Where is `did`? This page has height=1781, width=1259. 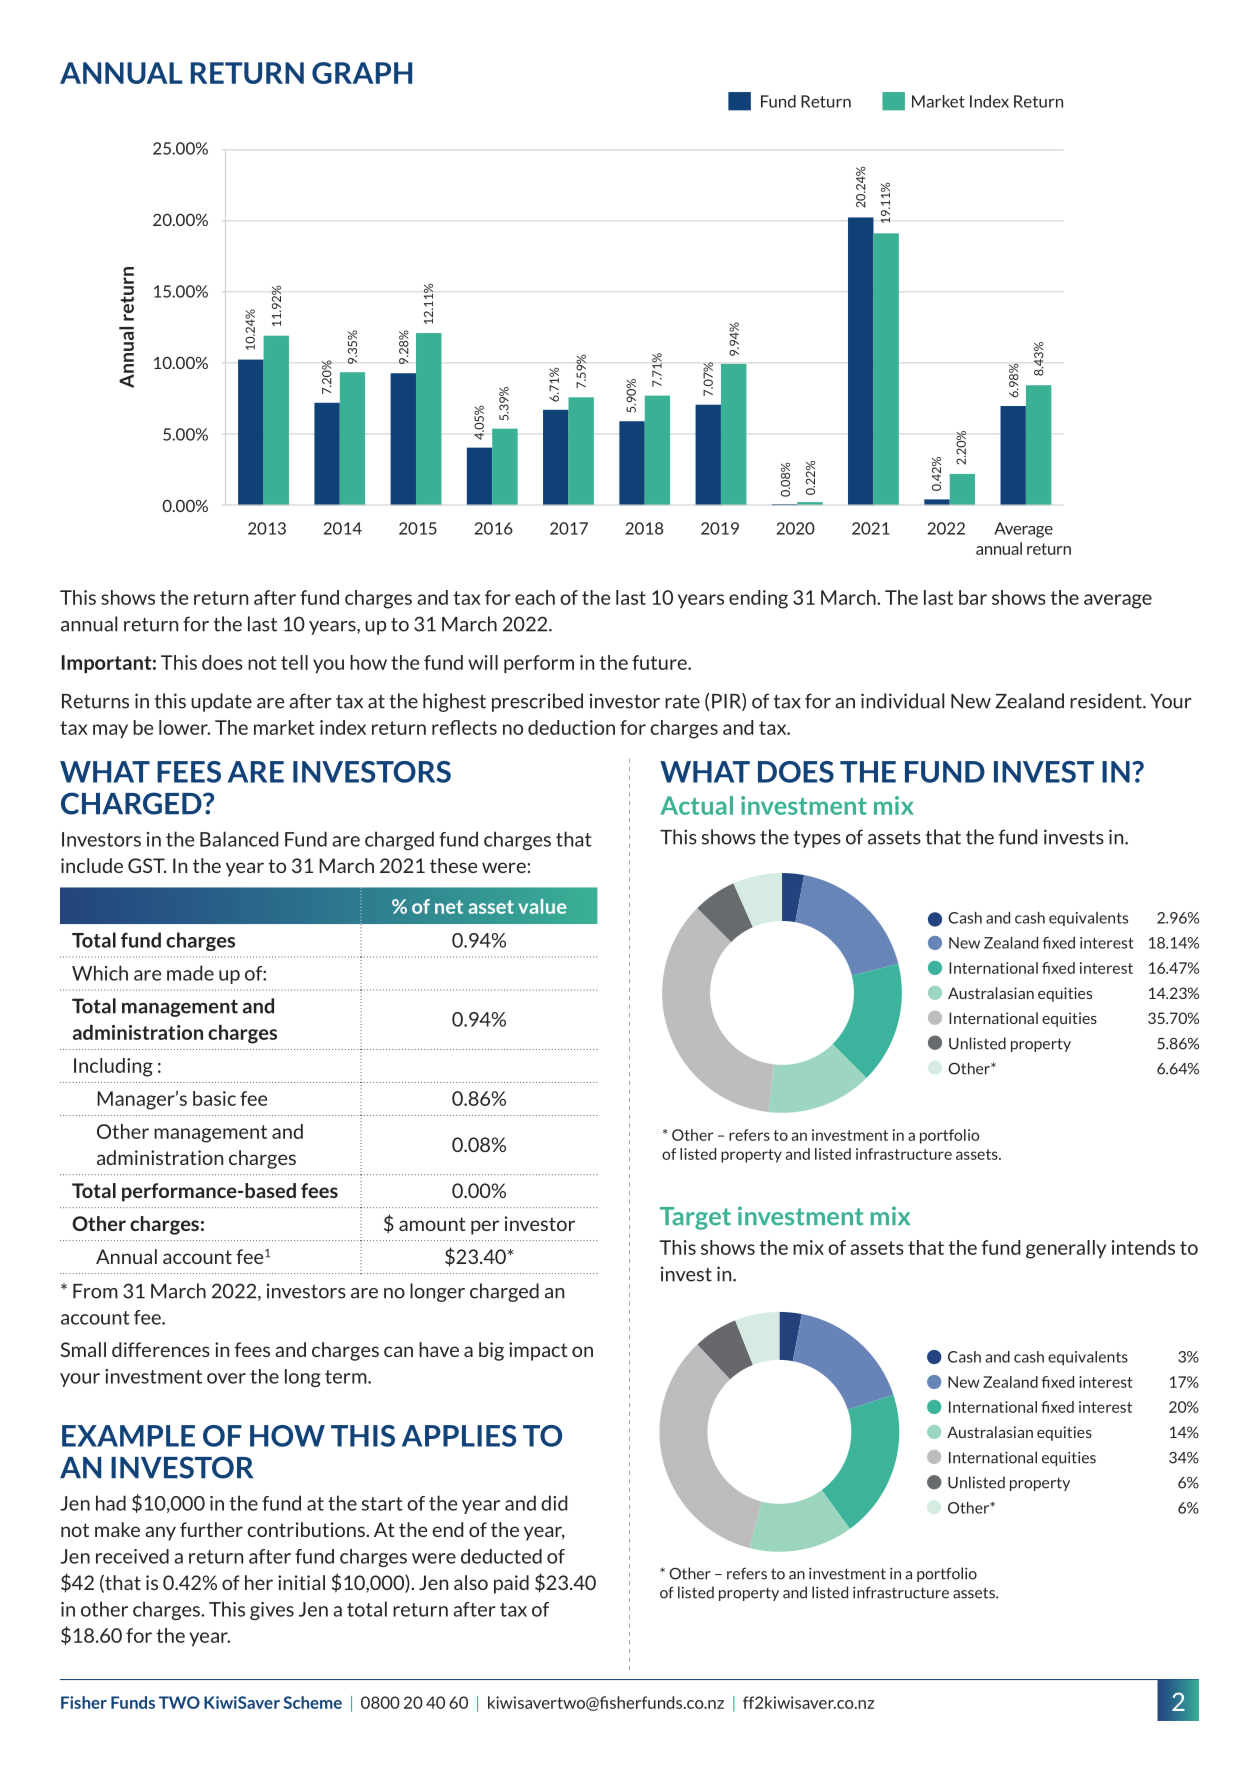 did is located at coordinates (554, 1503).
